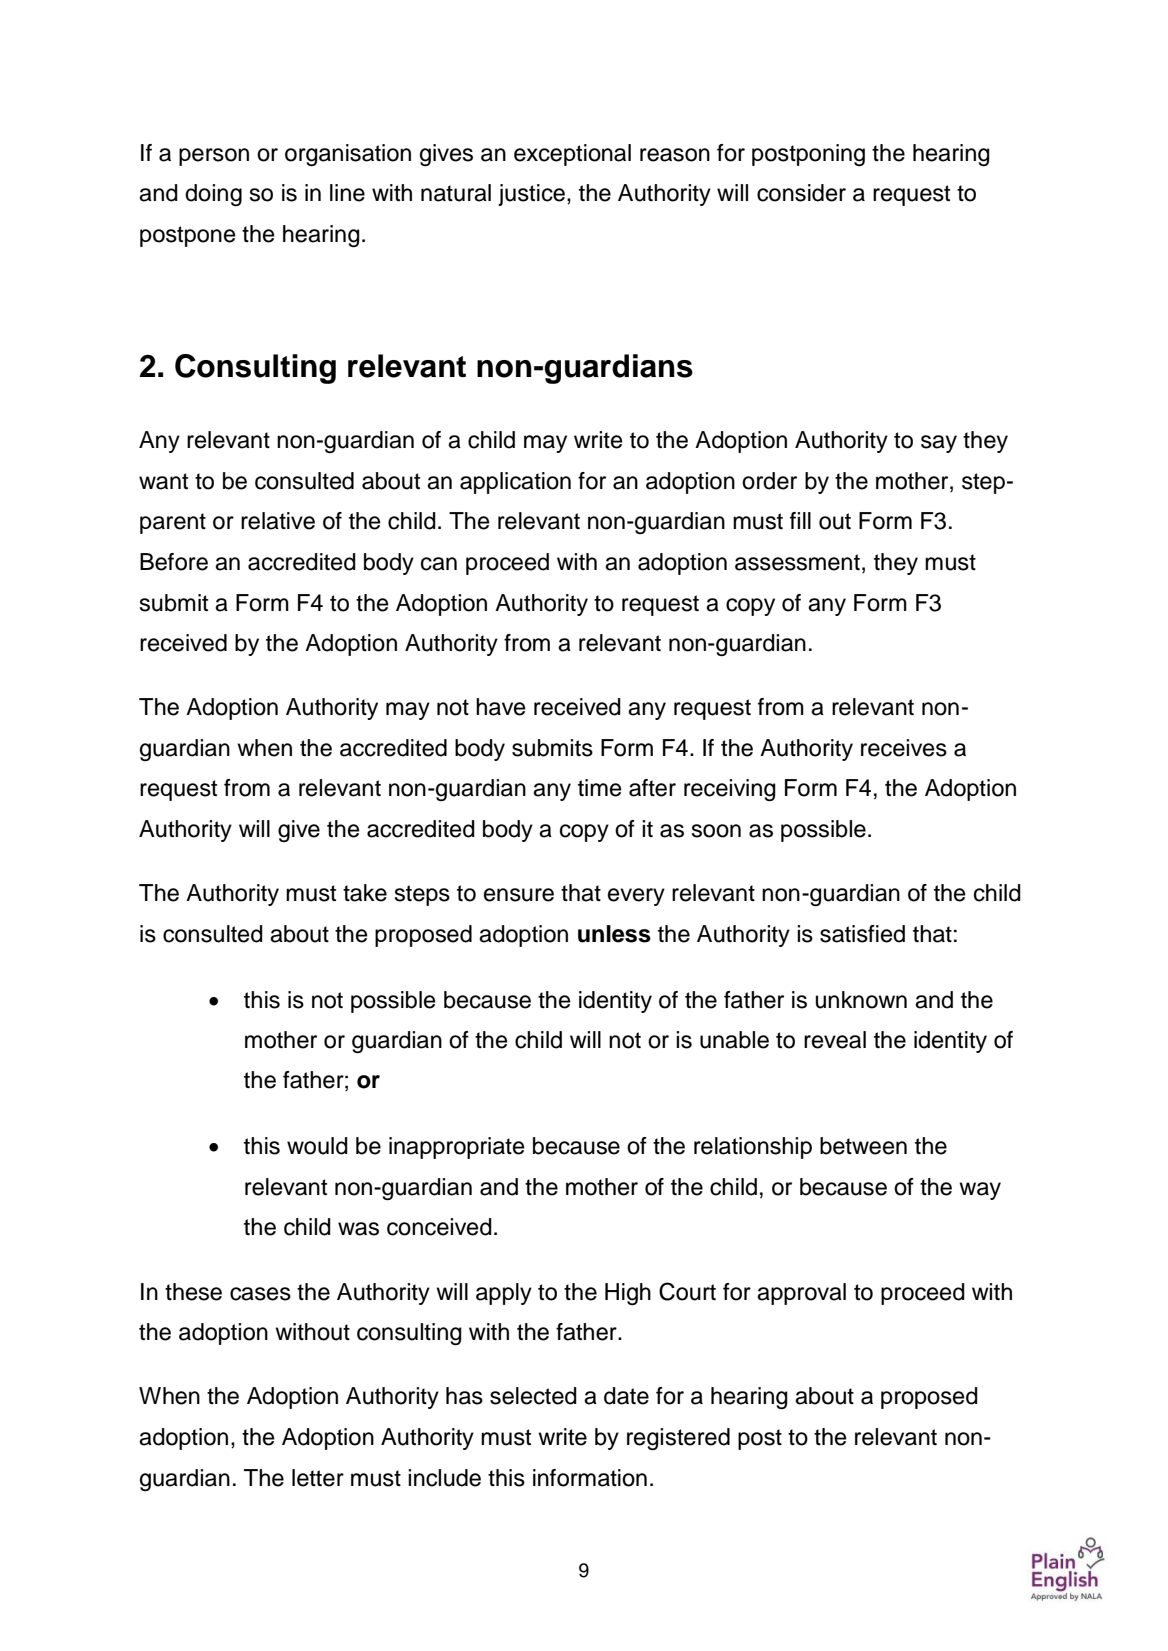 The image size is (1168, 1651). What do you see at coordinates (501, 707) in the screenshot?
I see `have` at bounding box center [501, 707].
